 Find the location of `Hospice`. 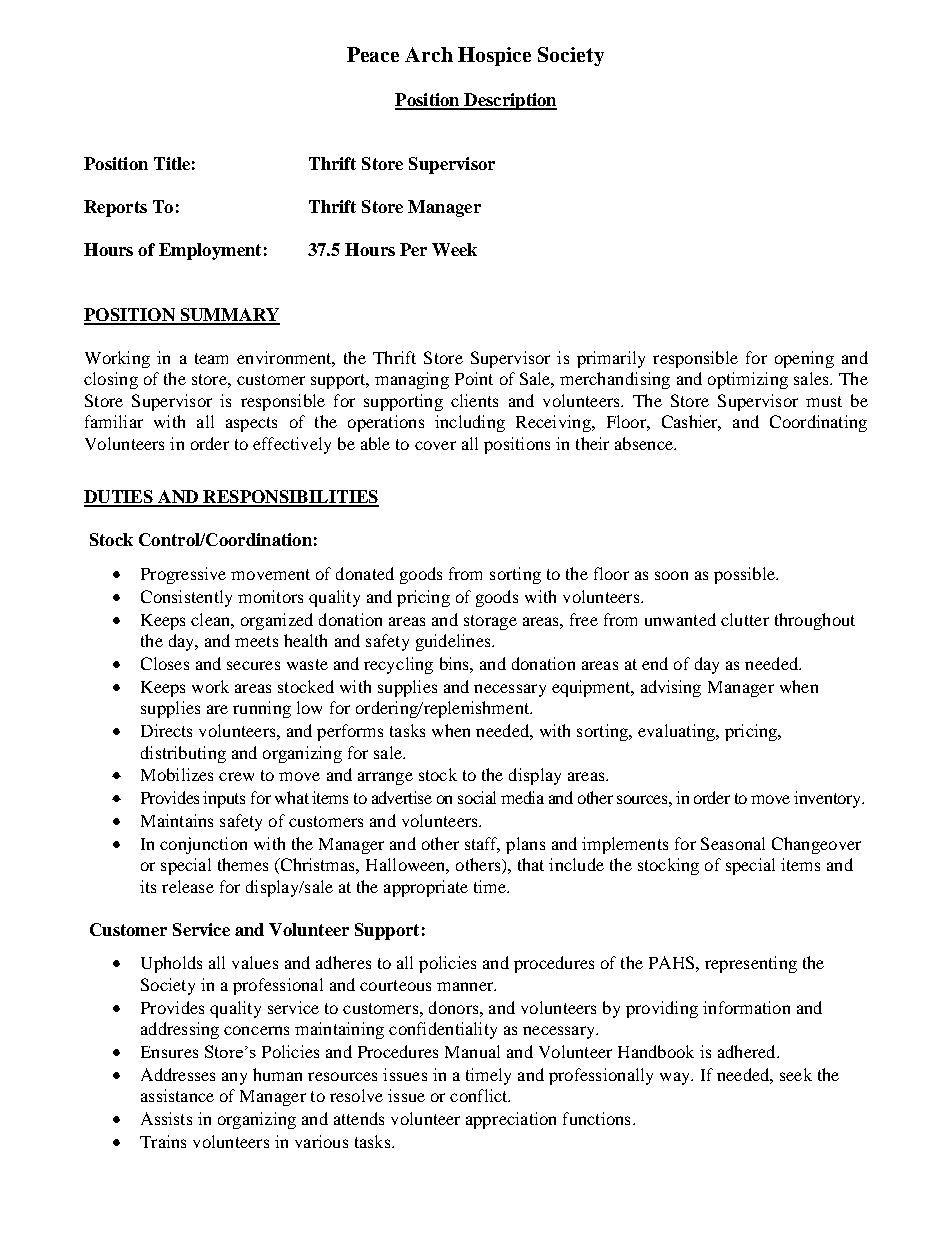

Hospice is located at coordinates (494, 56).
